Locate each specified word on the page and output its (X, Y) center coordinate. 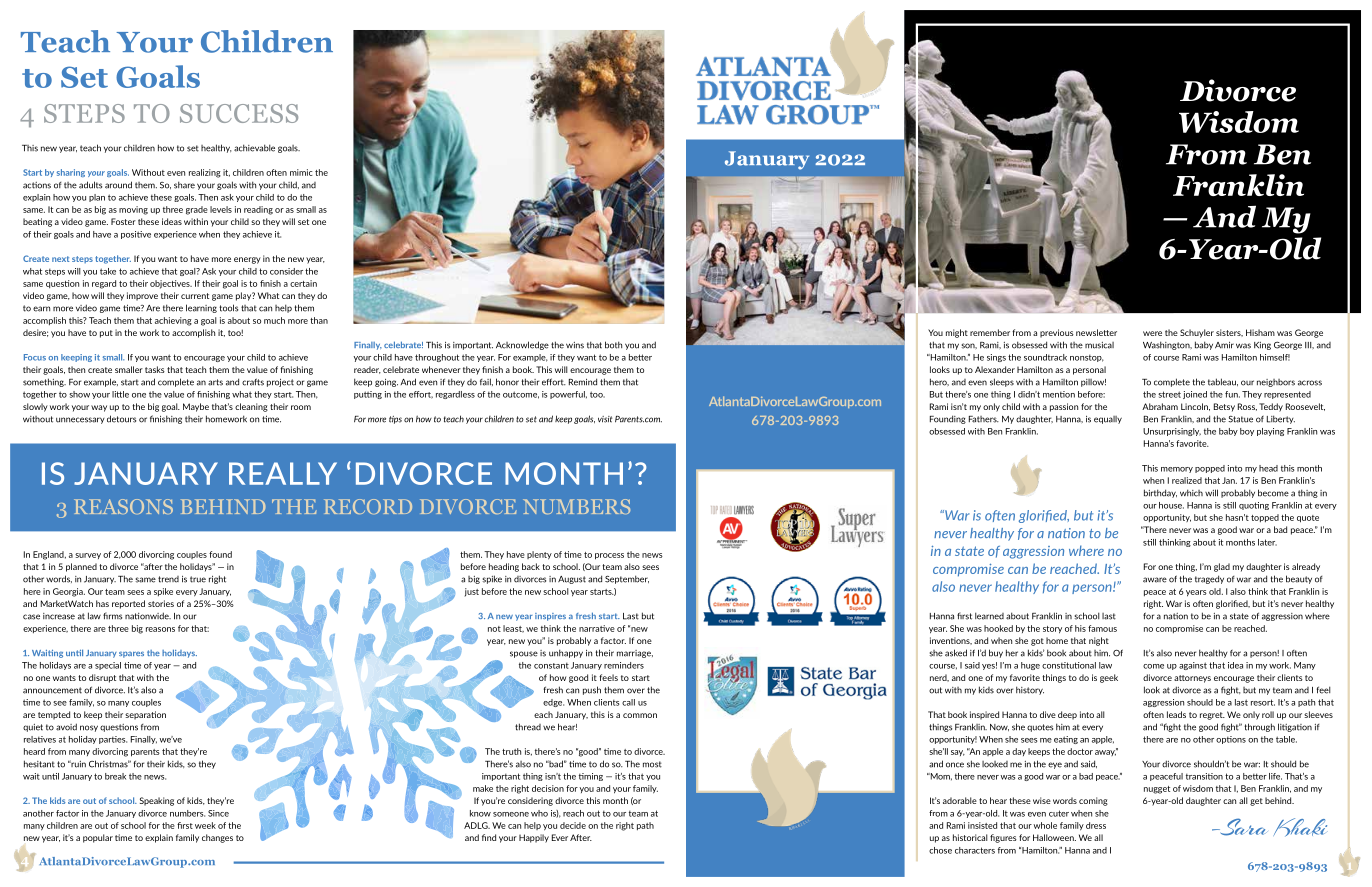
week (205, 825)
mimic (301, 172)
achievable (254, 148)
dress (1096, 825)
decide (573, 825)
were (1152, 333)
